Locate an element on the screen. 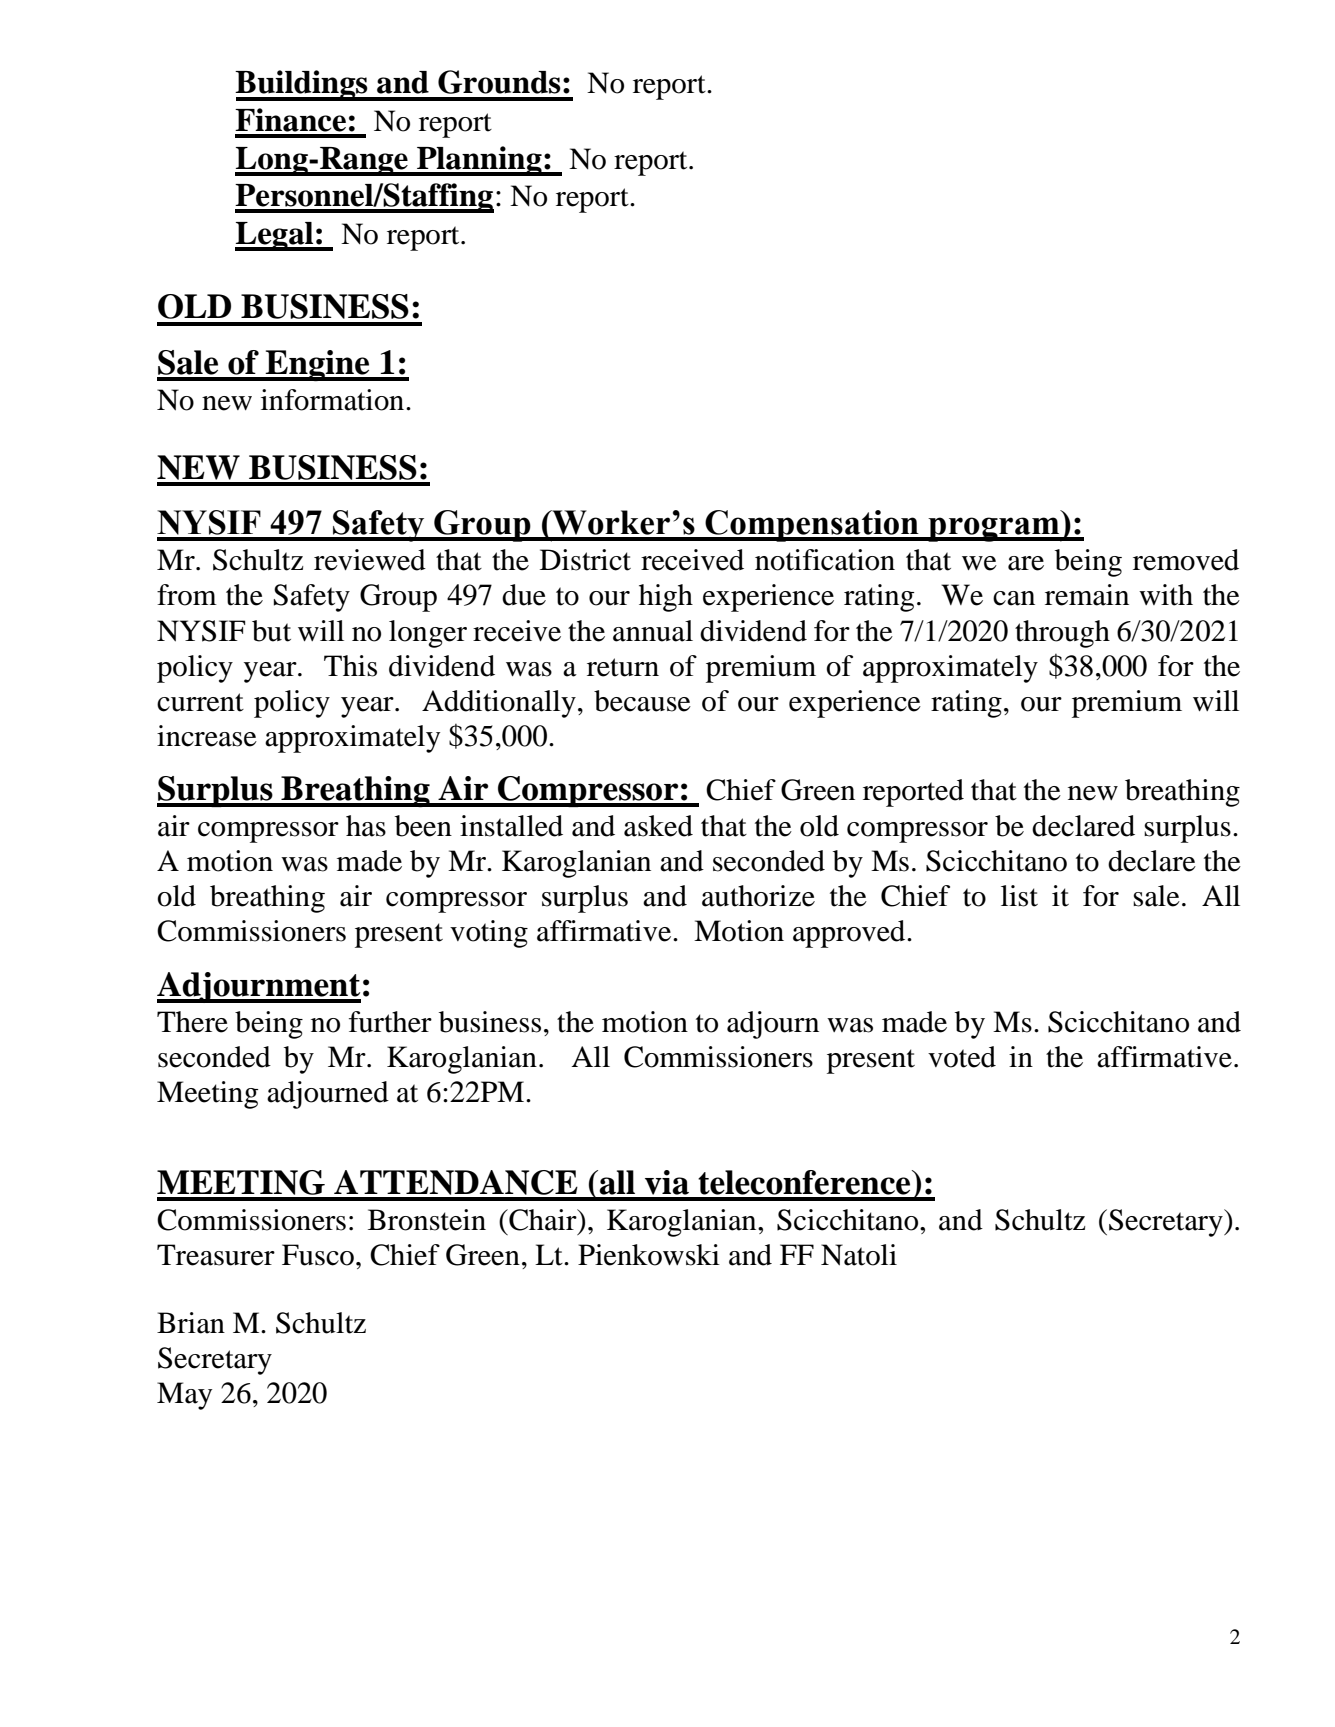 The height and width of the screenshot is (1727, 1335). Planning is located at coordinates (479, 161).
